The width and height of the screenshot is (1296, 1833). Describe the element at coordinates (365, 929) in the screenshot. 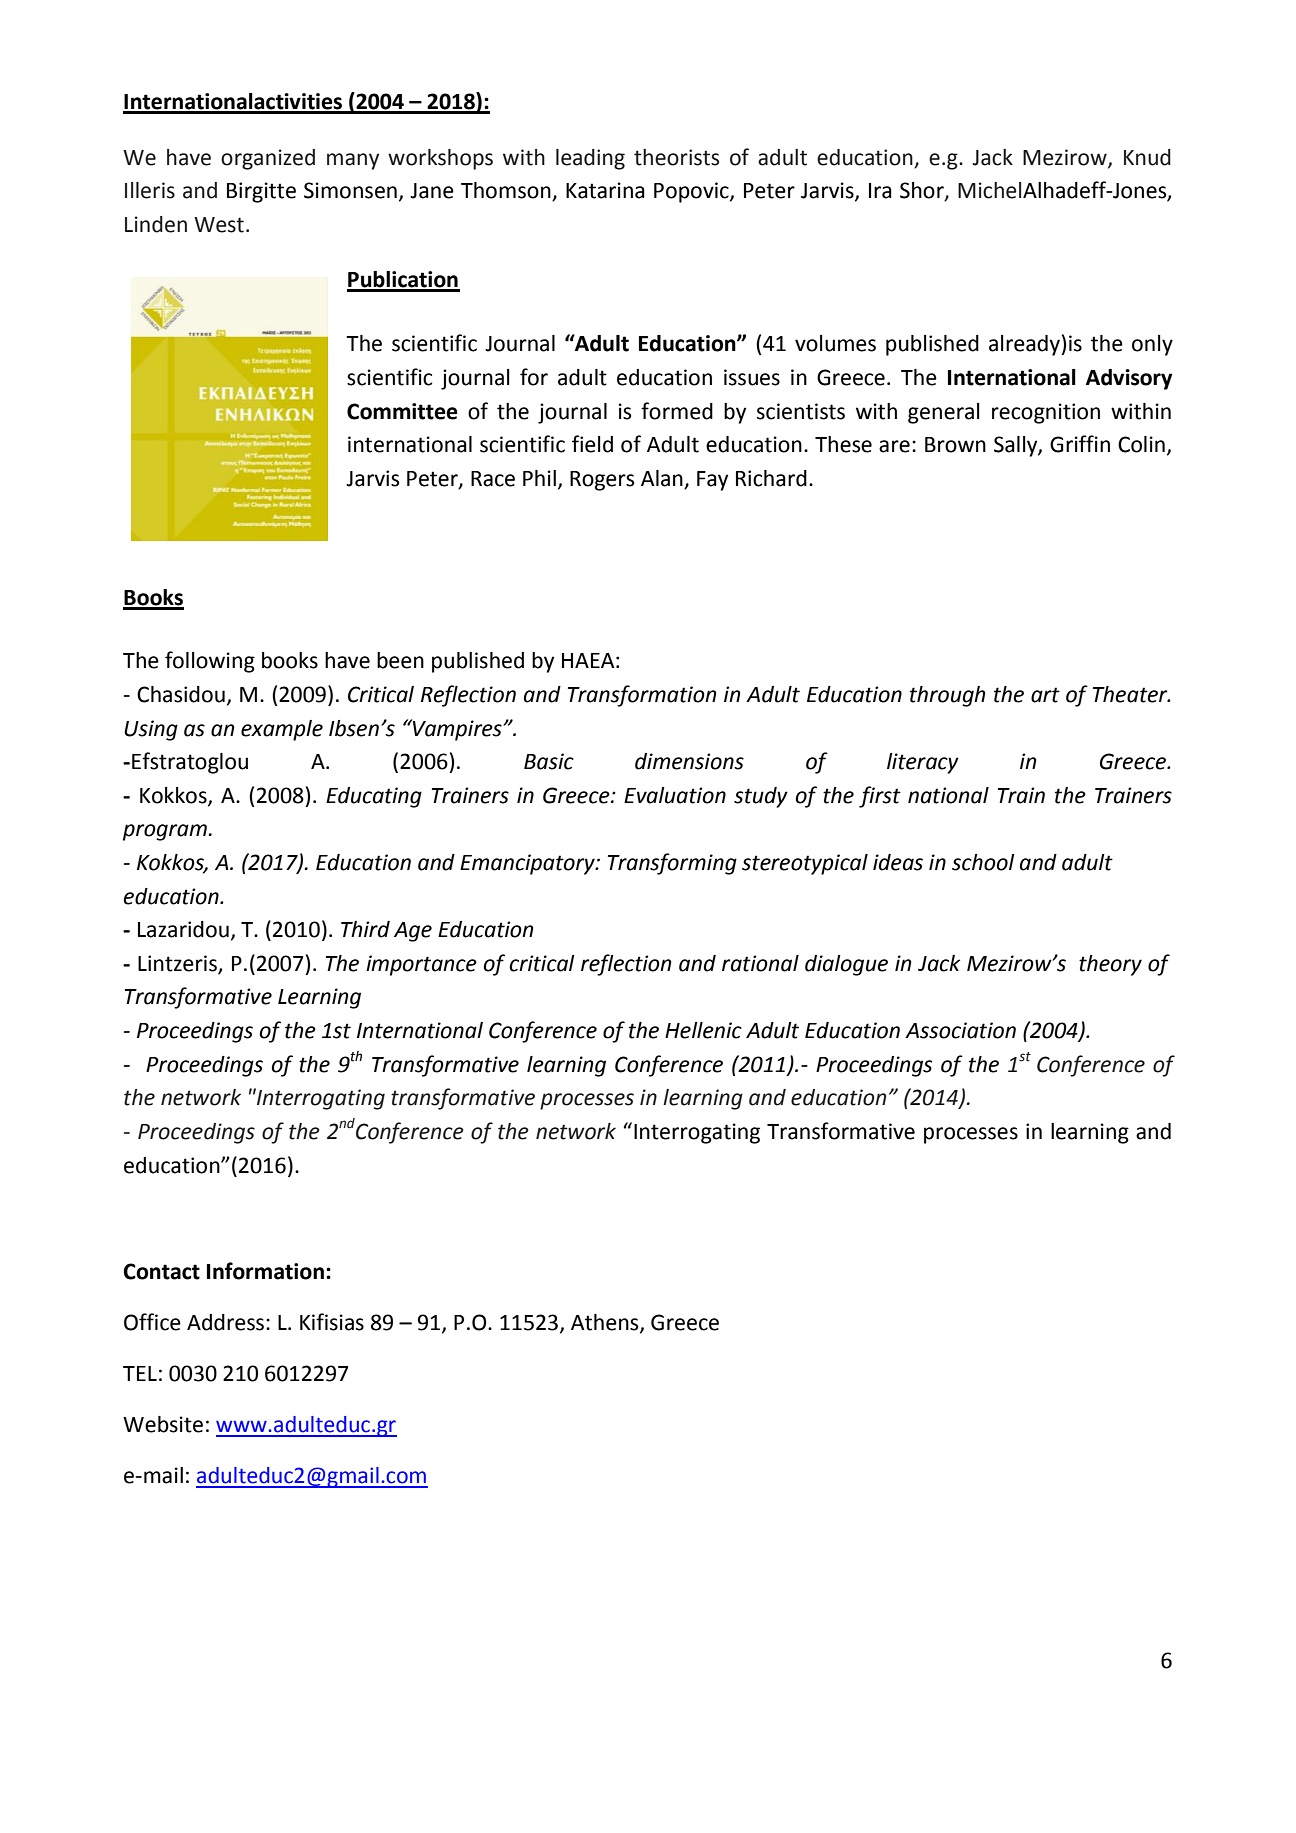

I see `Third` at that location.
